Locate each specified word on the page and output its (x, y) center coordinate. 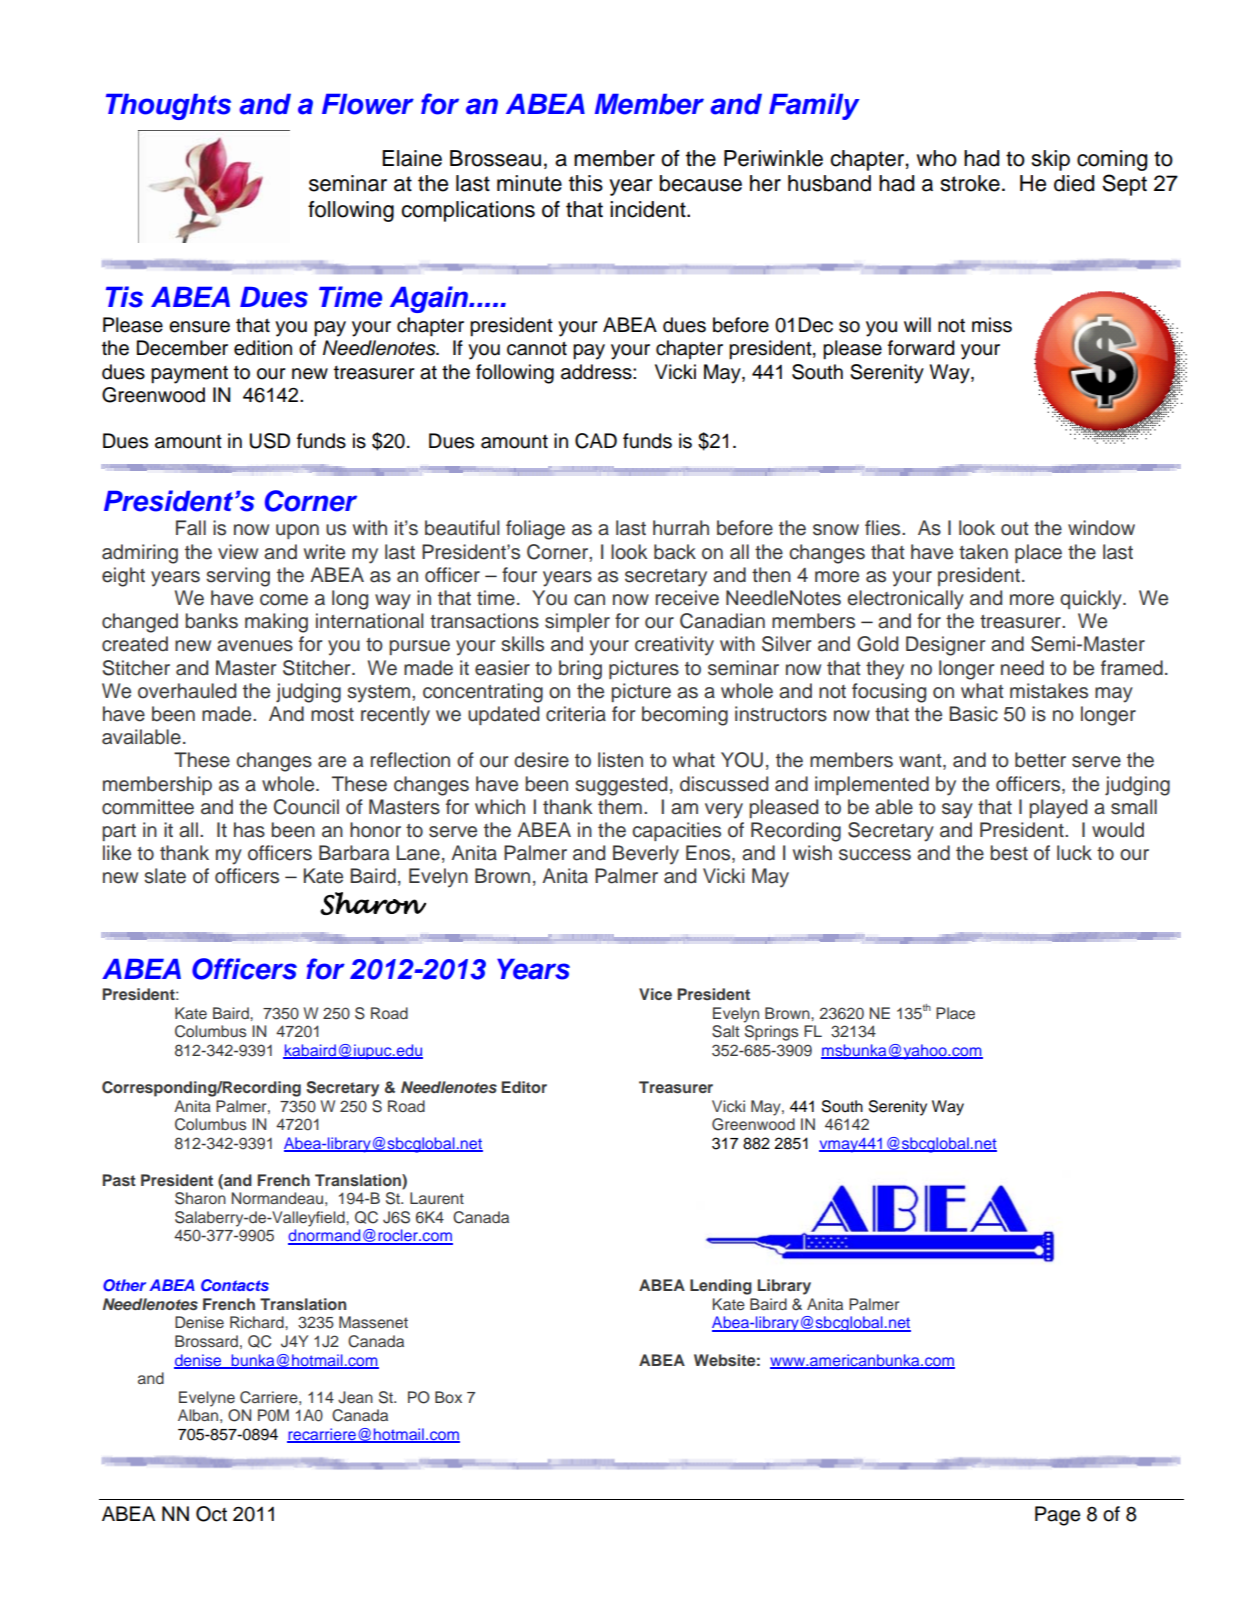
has (249, 830)
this (586, 183)
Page (1057, 1516)
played (1058, 809)
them (620, 807)
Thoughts (168, 107)
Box (448, 1397)
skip (1051, 160)
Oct (211, 1514)
